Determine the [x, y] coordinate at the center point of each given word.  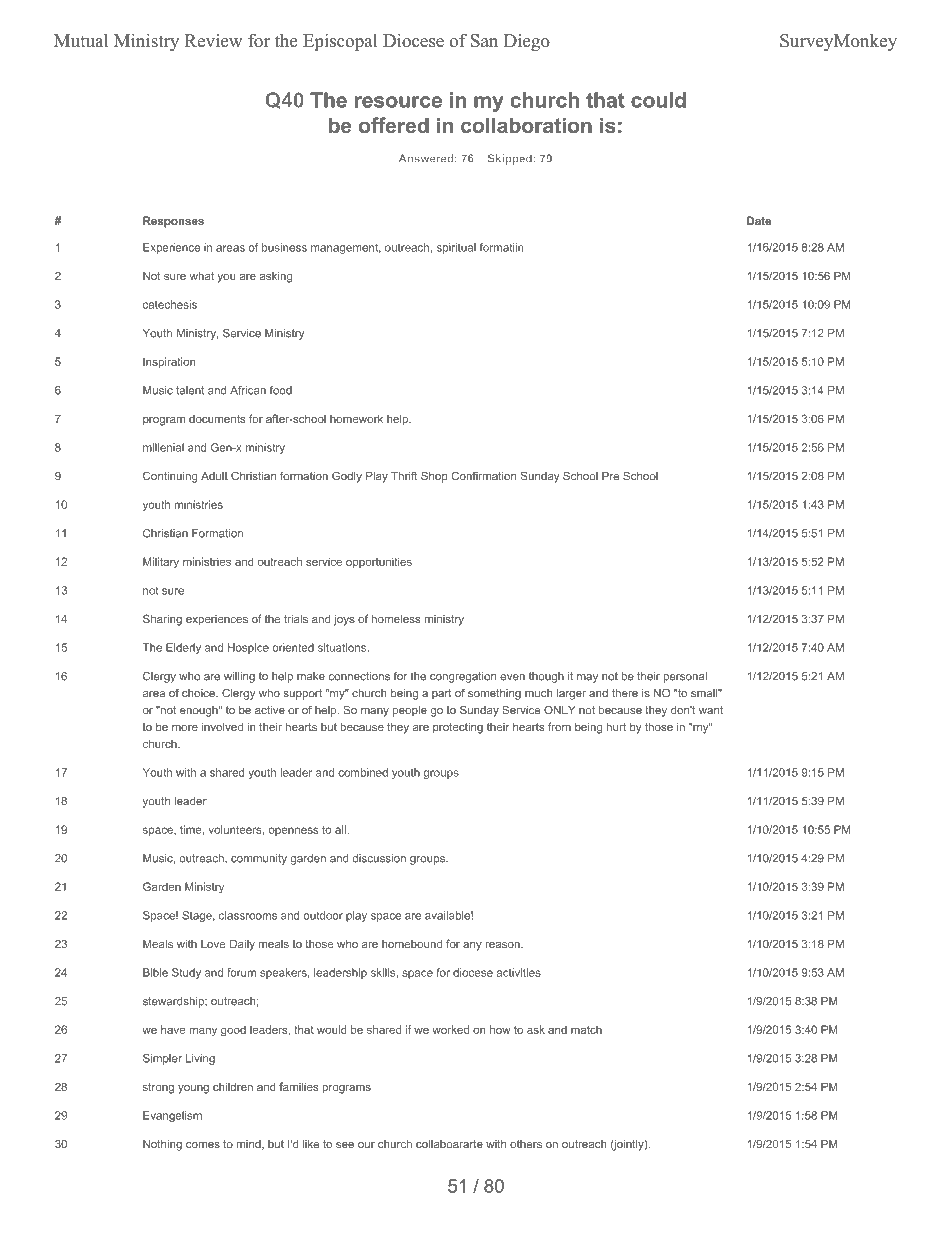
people [410, 711]
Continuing [170, 477]
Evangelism [172, 1116]
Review [213, 41]
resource [398, 102]
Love [213, 944]
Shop [434, 477]
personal [685, 677]
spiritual [456, 248]
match [586, 1029]
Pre [610, 476]
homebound [412, 943]
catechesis [170, 304]
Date [759, 220]
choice [199, 693]
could [658, 100]
